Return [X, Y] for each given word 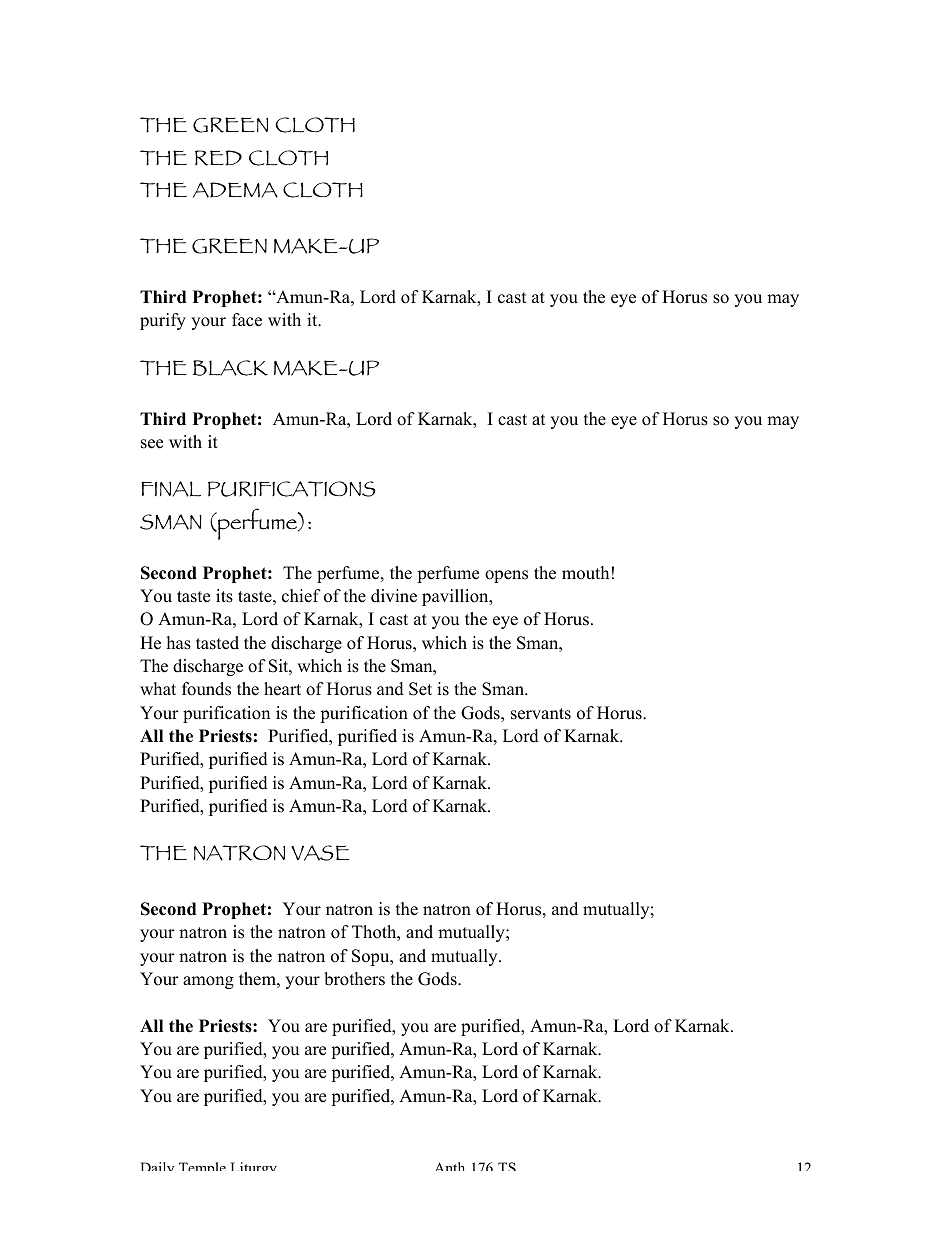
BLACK [230, 368]
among [208, 982]
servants [541, 714]
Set [420, 689]
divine [394, 596]
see [152, 444]
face [247, 320]
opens [506, 576]
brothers [354, 979]
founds [206, 689]
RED [218, 158]
